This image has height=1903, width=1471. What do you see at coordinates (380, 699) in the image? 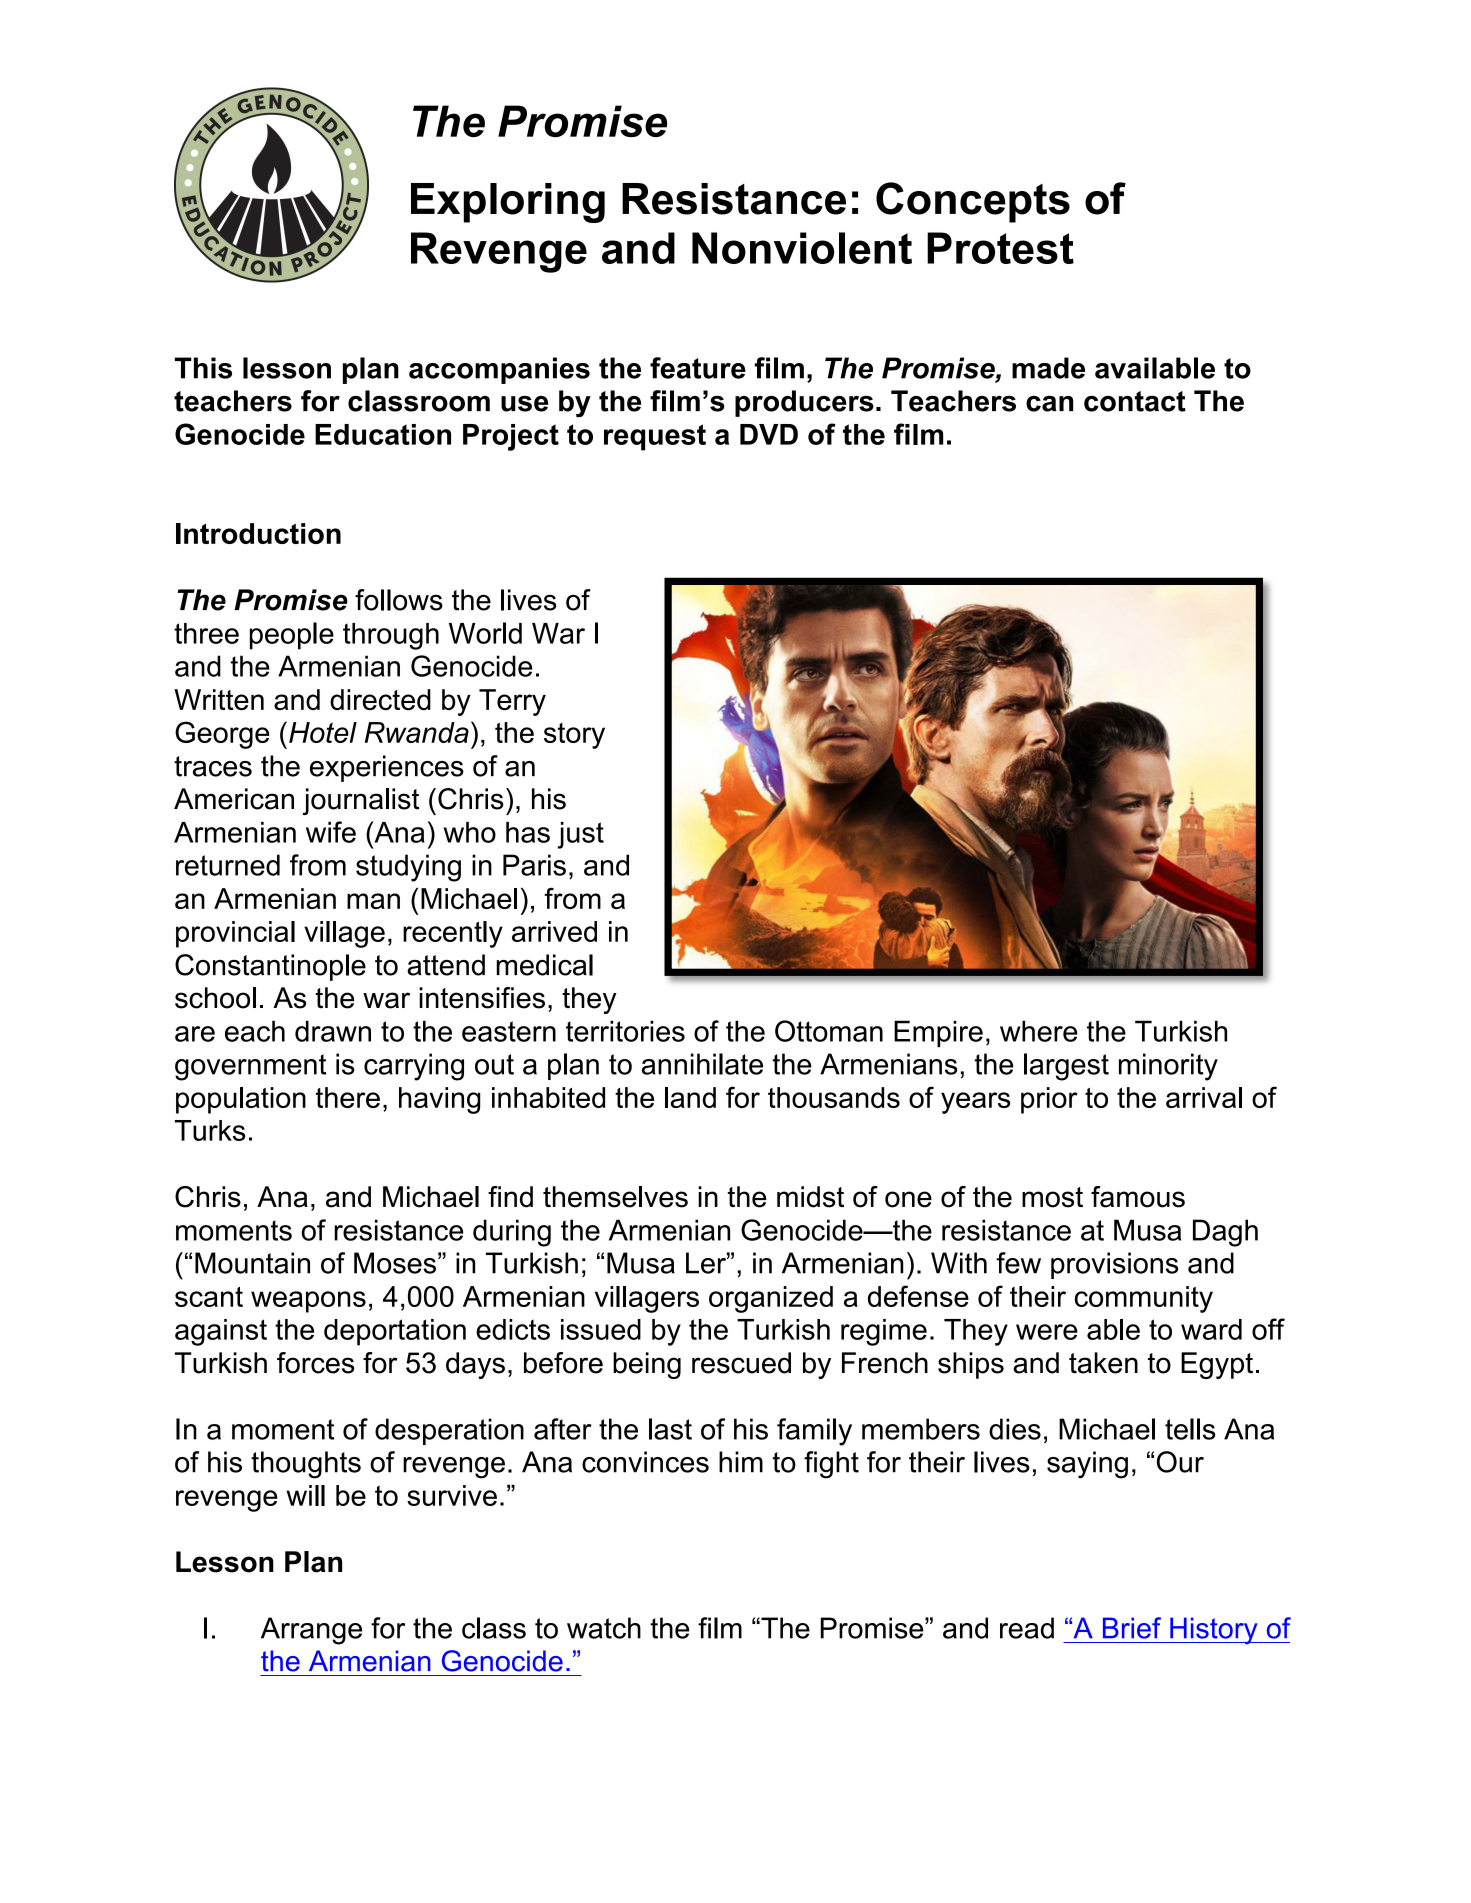
I see `directed` at bounding box center [380, 699].
